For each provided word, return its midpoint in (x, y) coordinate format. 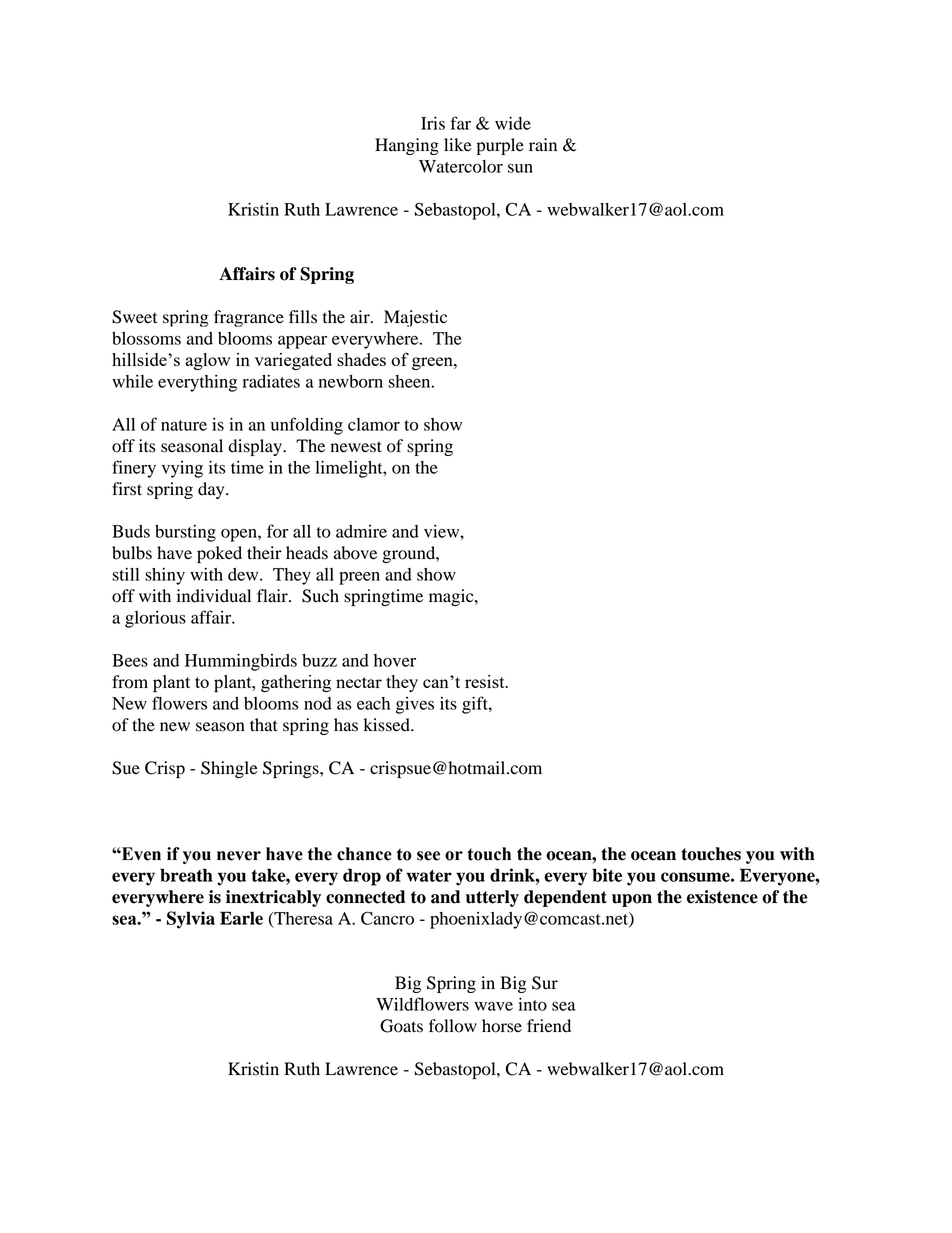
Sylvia (191, 920)
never (239, 856)
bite (607, 875)
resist (486, 681)
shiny (165, 576)
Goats (401, 1026)
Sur (545, 983)
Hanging (407, 146)
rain (543, 145)
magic (452, 597)
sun (520, 168)
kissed (388, 725)
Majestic (415, 318)
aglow (208, 361)
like (458, 145)
